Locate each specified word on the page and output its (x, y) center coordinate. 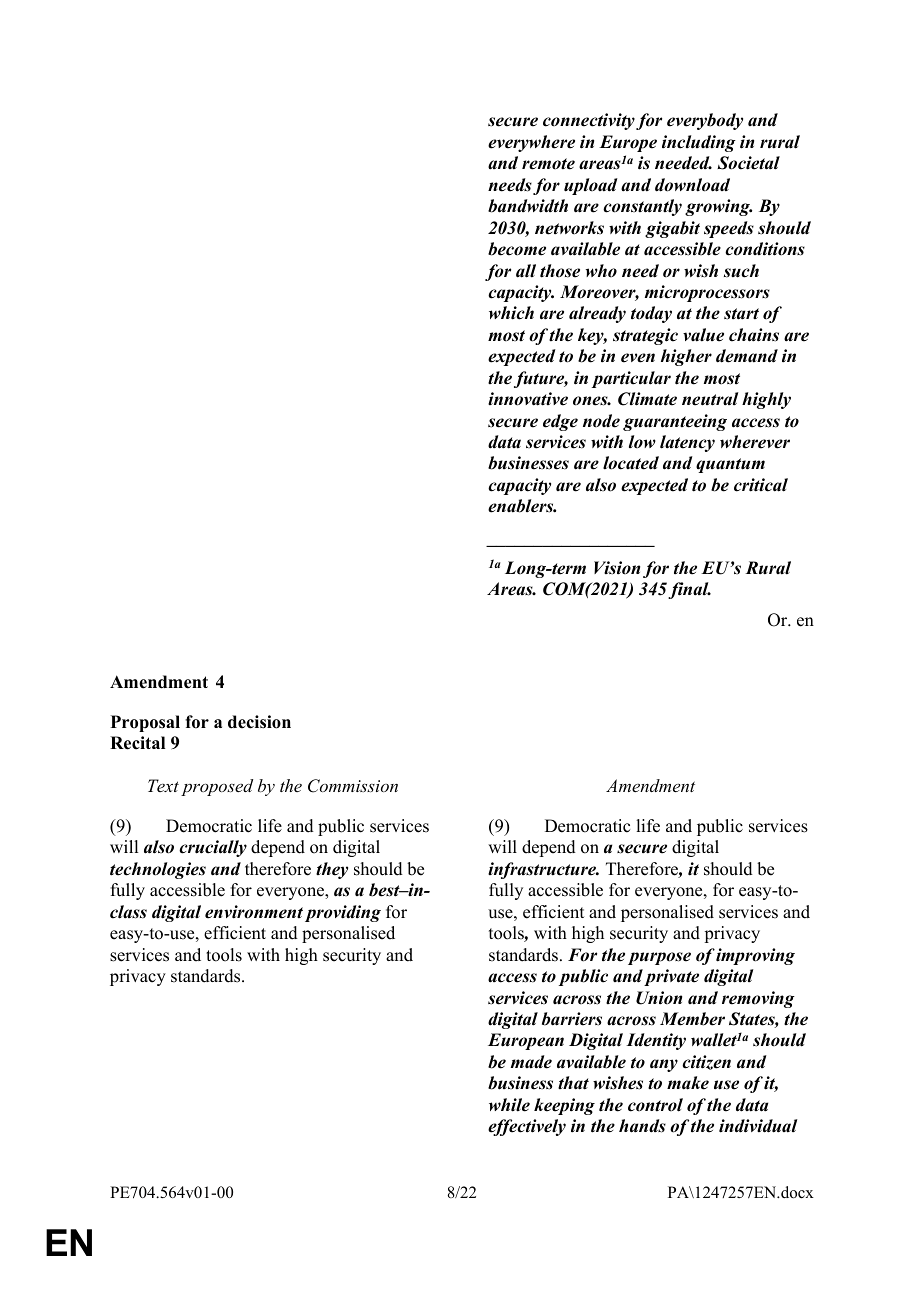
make (688, 1083)
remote (548, 164)
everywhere (531, 143)
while (509, 1105)
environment (254, 912)
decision (259, 722)
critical (761, 485)
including (699, 143)
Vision (617, 568)
